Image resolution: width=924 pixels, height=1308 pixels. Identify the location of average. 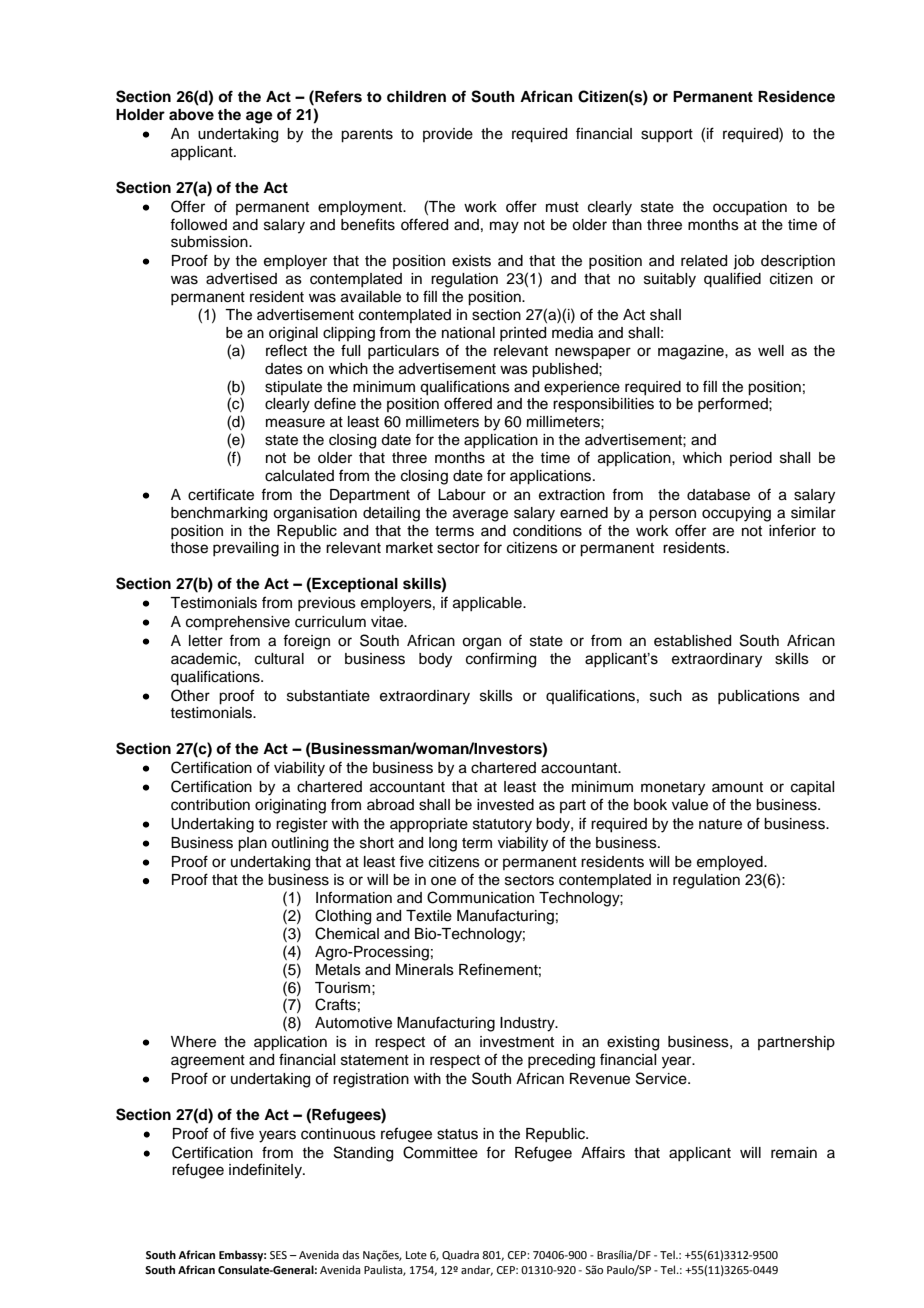
(480, 515).
